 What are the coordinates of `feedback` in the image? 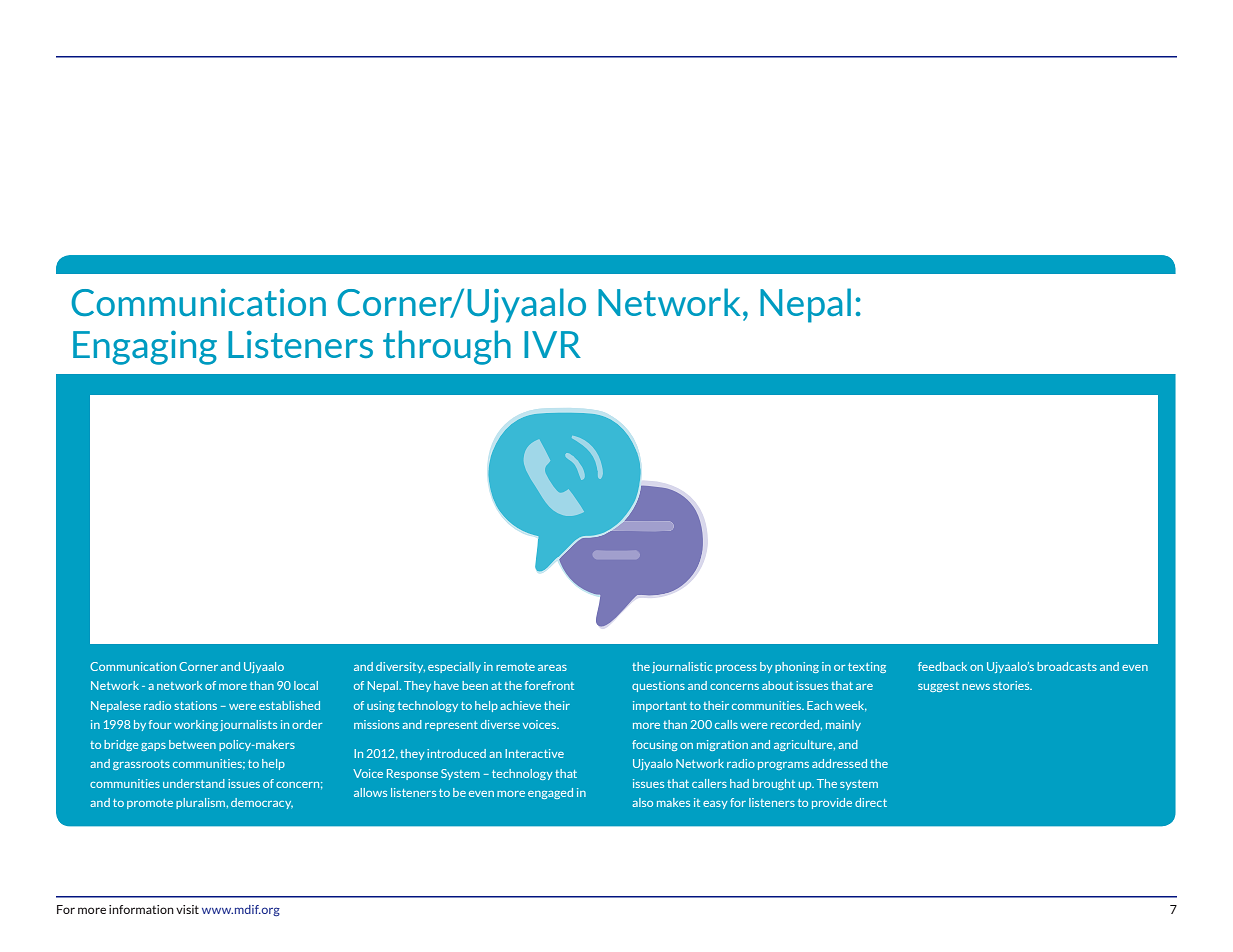 It's located at (942, 666).
